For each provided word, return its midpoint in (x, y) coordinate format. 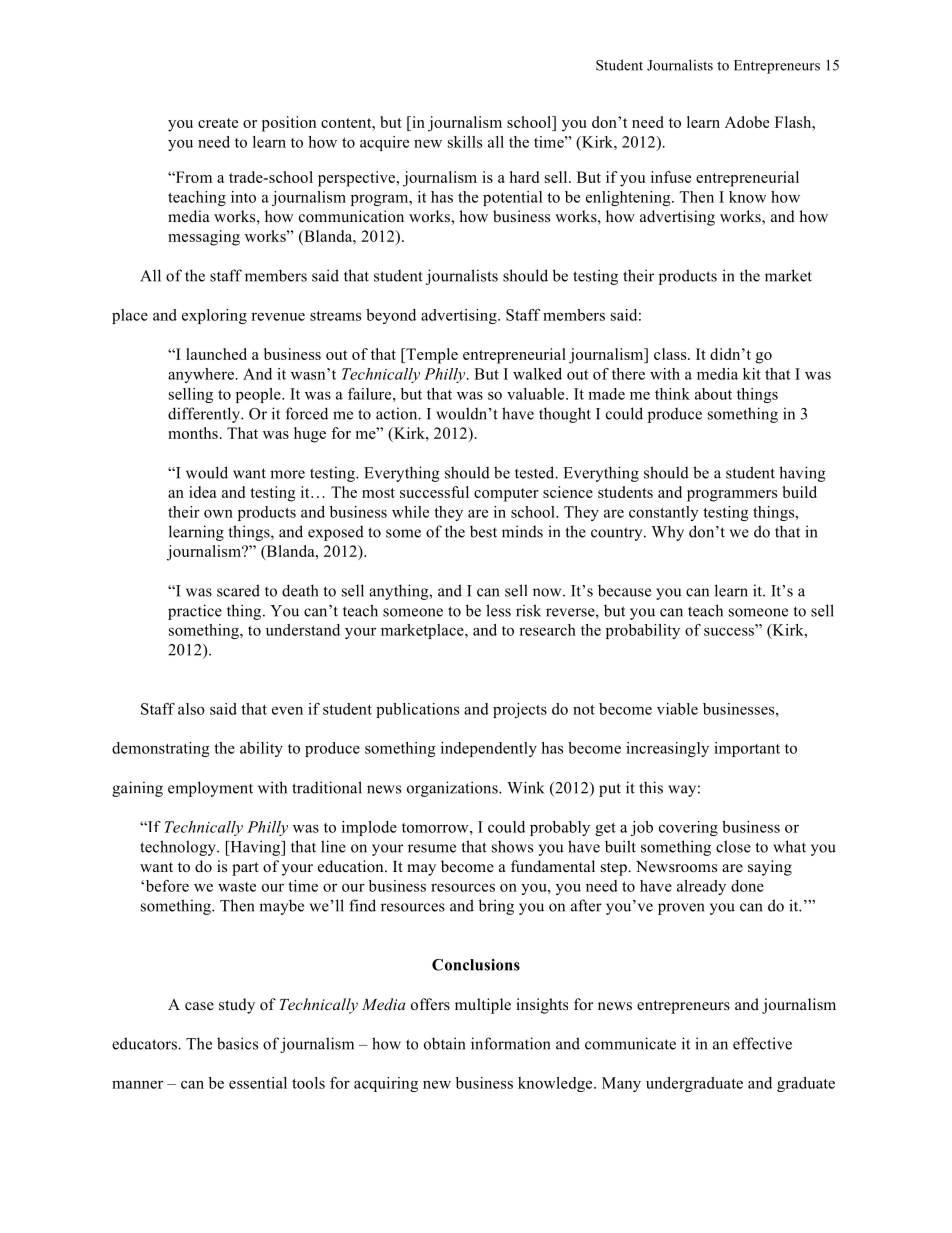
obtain (445, 1043)
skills (465, 142)
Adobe (747, 122)
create (218, 123)
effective (762, 1043)
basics (237, 1043)
